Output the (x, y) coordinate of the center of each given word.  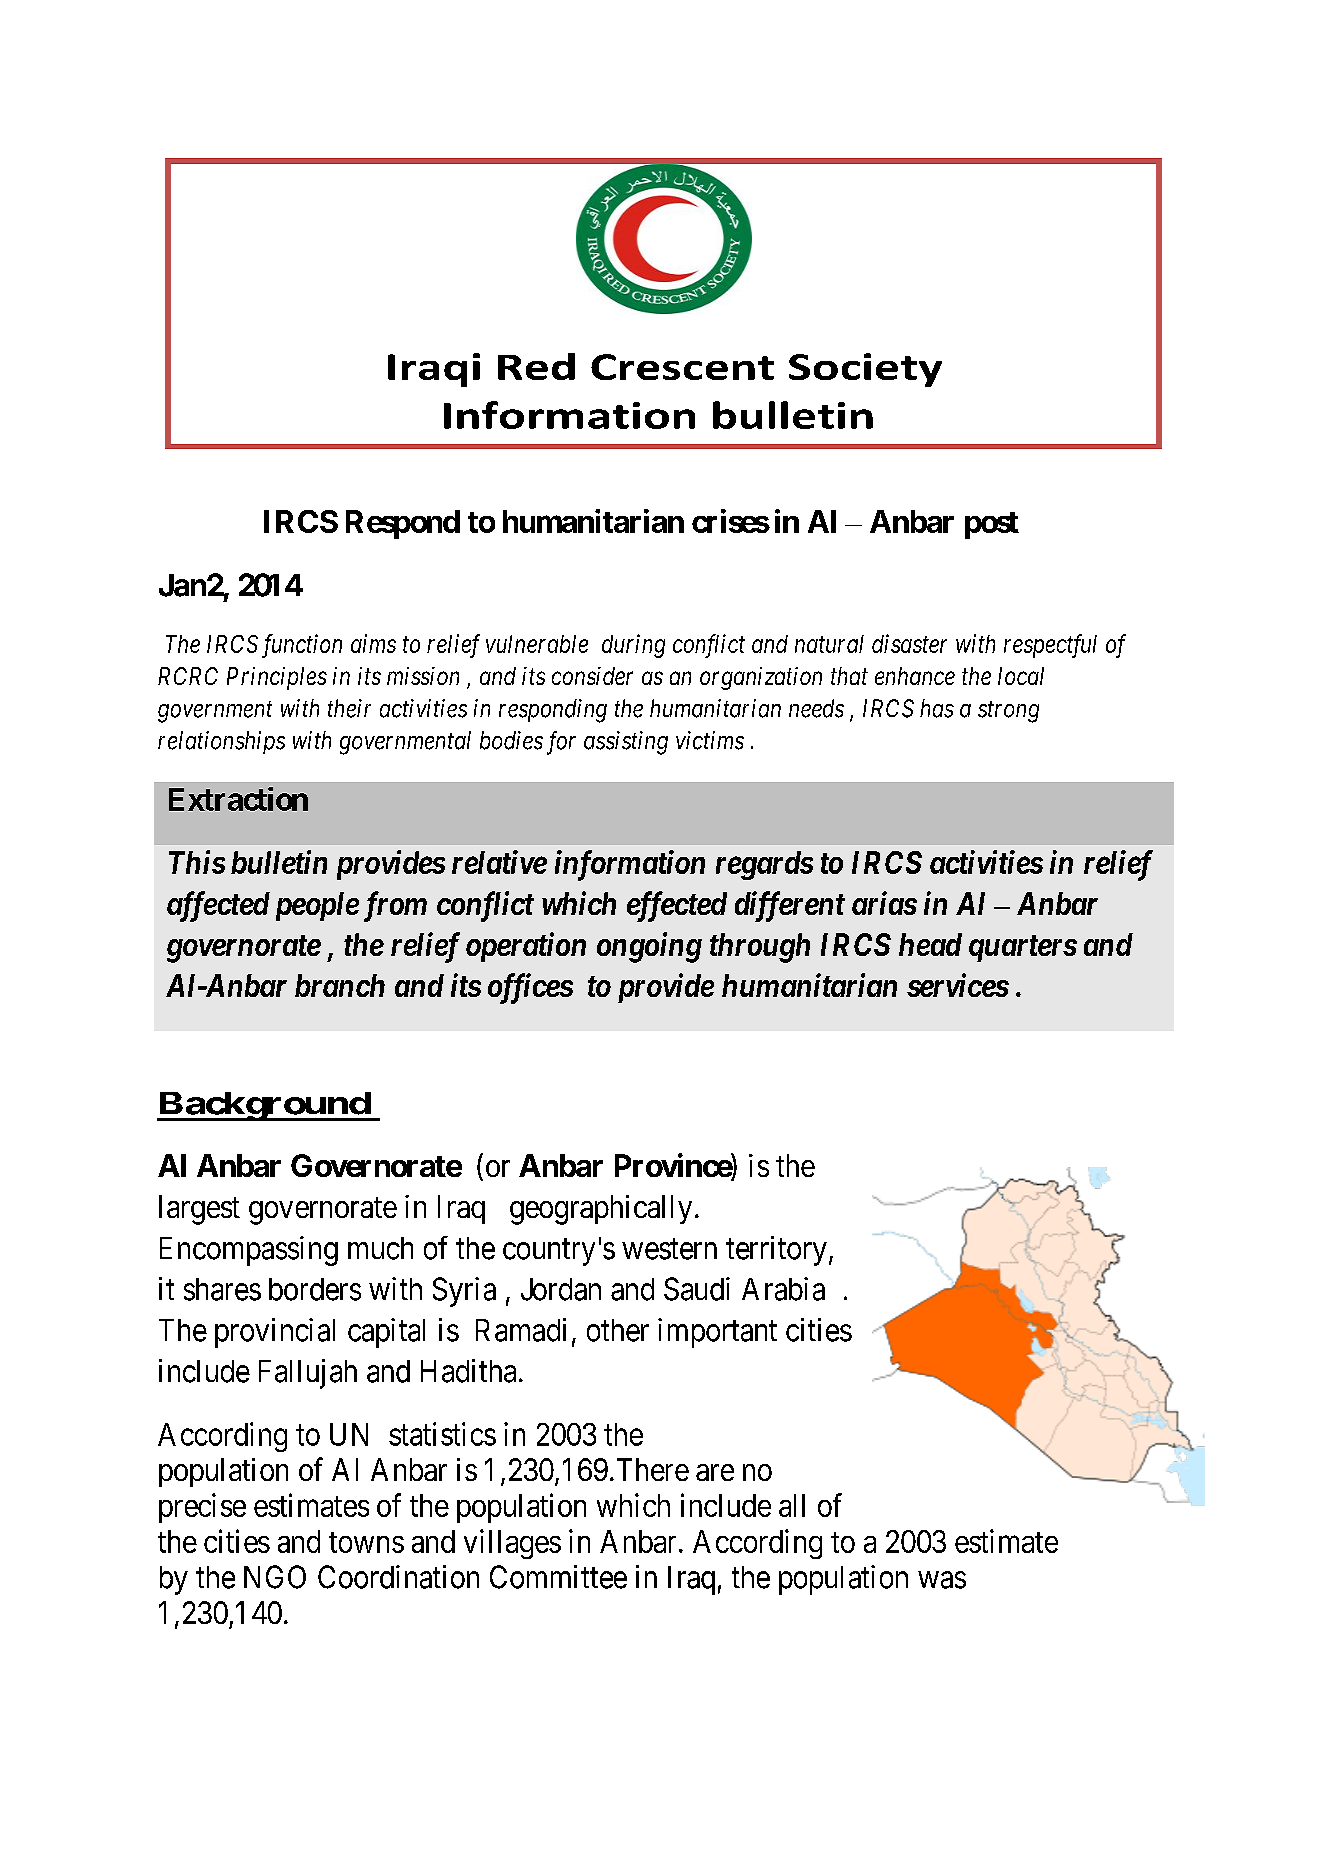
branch (340, 985)
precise (202, 1508)
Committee (558, 1577)
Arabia (783, 1289)
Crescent (682, 367)
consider (592, 676)
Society (865, 370)
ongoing (649, 947)
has (937, 708)
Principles (277, 678)
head (930, 944)
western (669, 1249)
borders (315, 1289)
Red (536, 366)
